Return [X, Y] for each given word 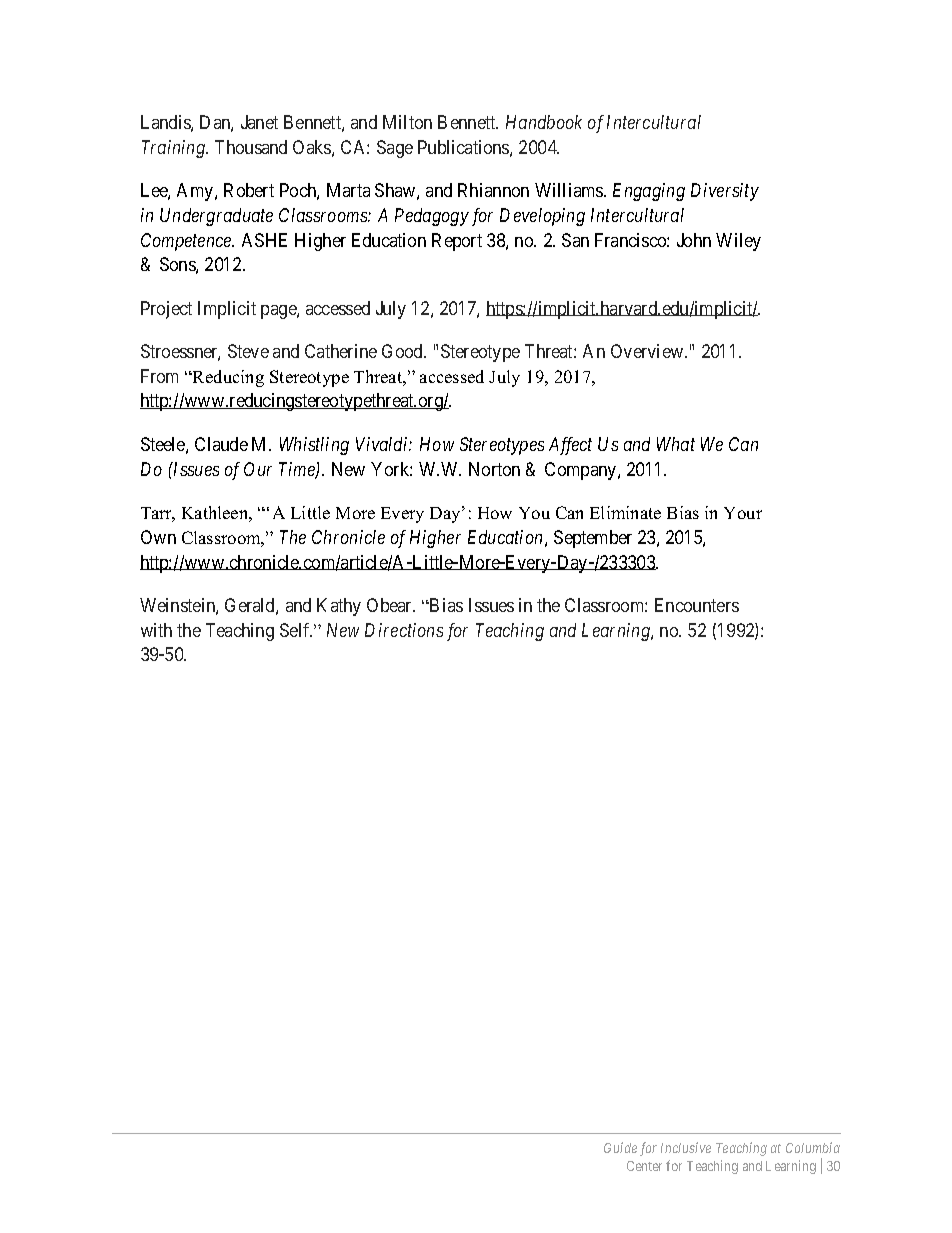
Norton [494, 469]
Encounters [697, 605]
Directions [404, 630]
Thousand [251, 147]
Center [644, 1166]
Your [743, 513]
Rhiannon [493, 190]
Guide [620, 1147]
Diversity [725, 192]
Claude [221, 444]
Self [296, 630]
